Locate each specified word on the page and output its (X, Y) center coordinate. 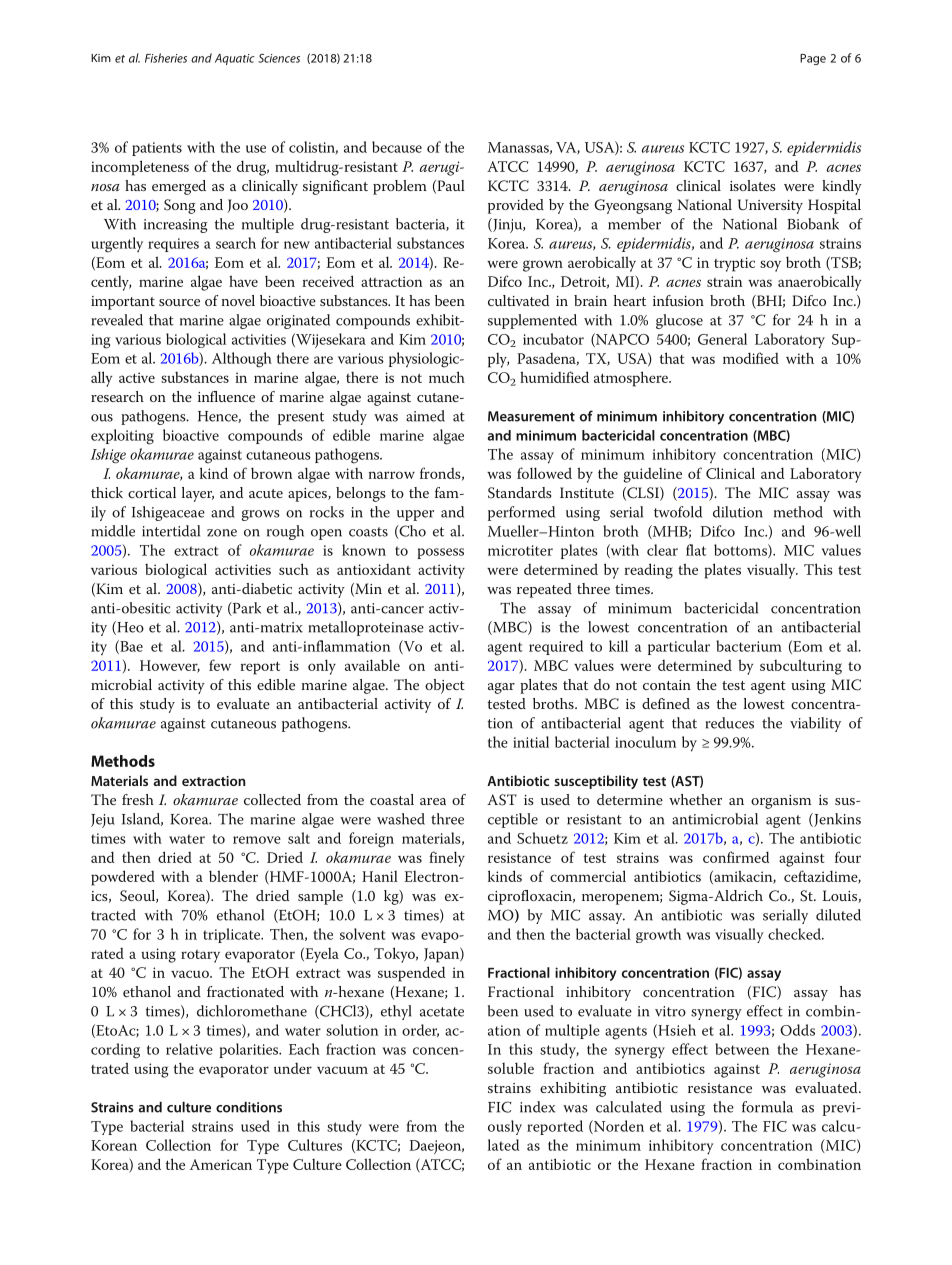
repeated (544, 590)
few (220, 665)
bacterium (749, 646)
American (221, 1164)
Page (813, 59)
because (397, 147)
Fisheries (166, 58)
